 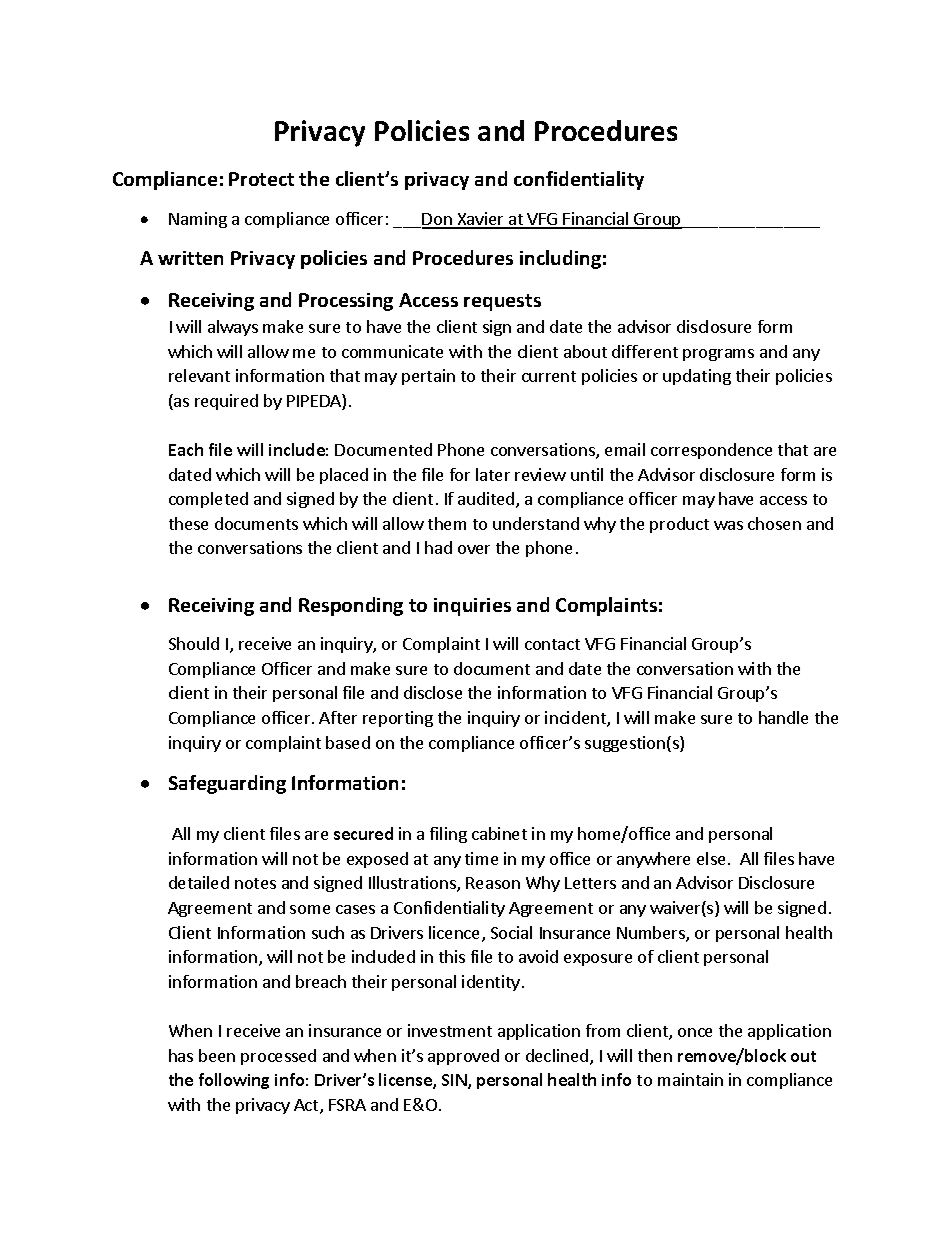 I want to click on handle, so click(x=783, y=717).
